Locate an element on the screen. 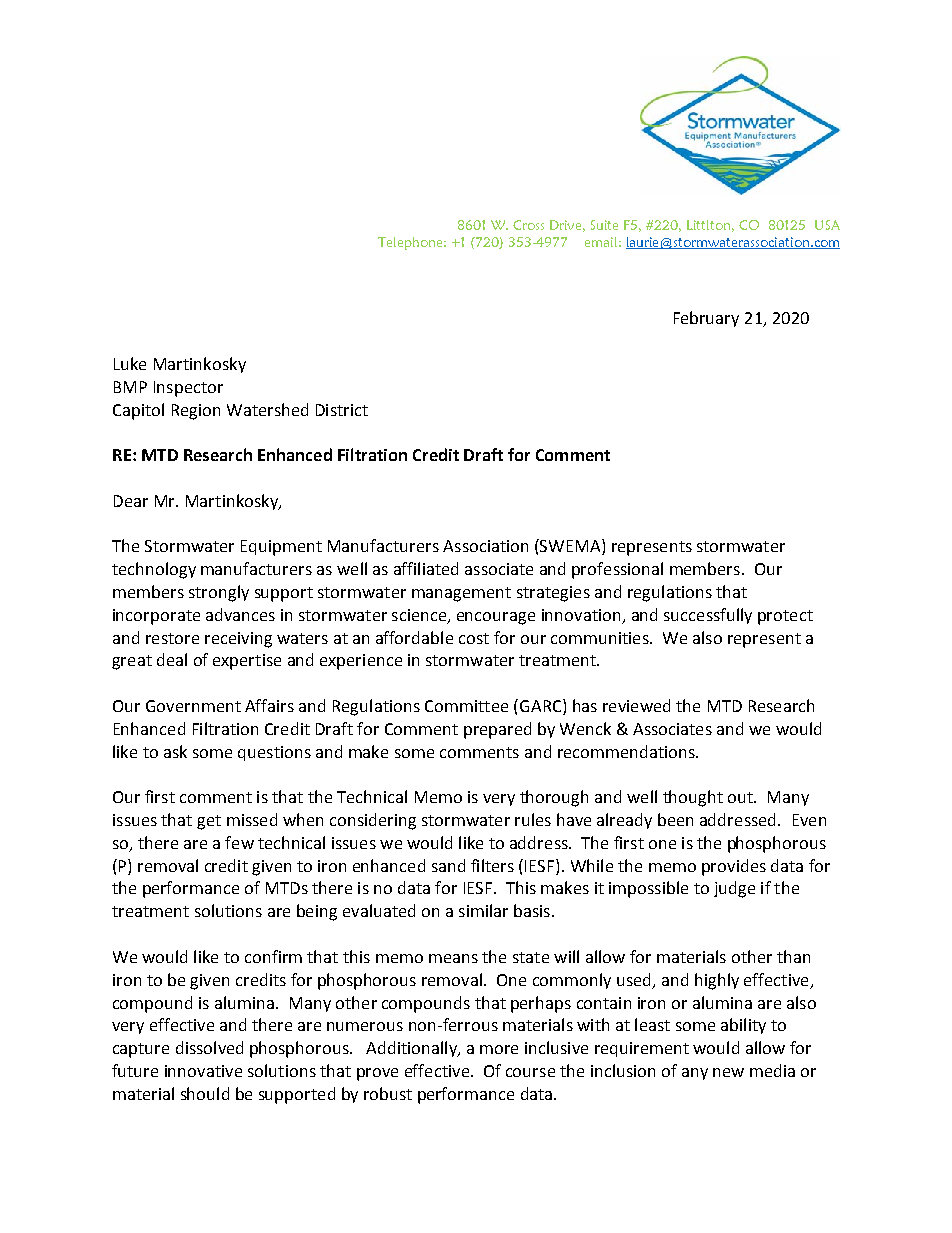 The image size is (952, 1233). rules is located at coordinates (533, 819).
